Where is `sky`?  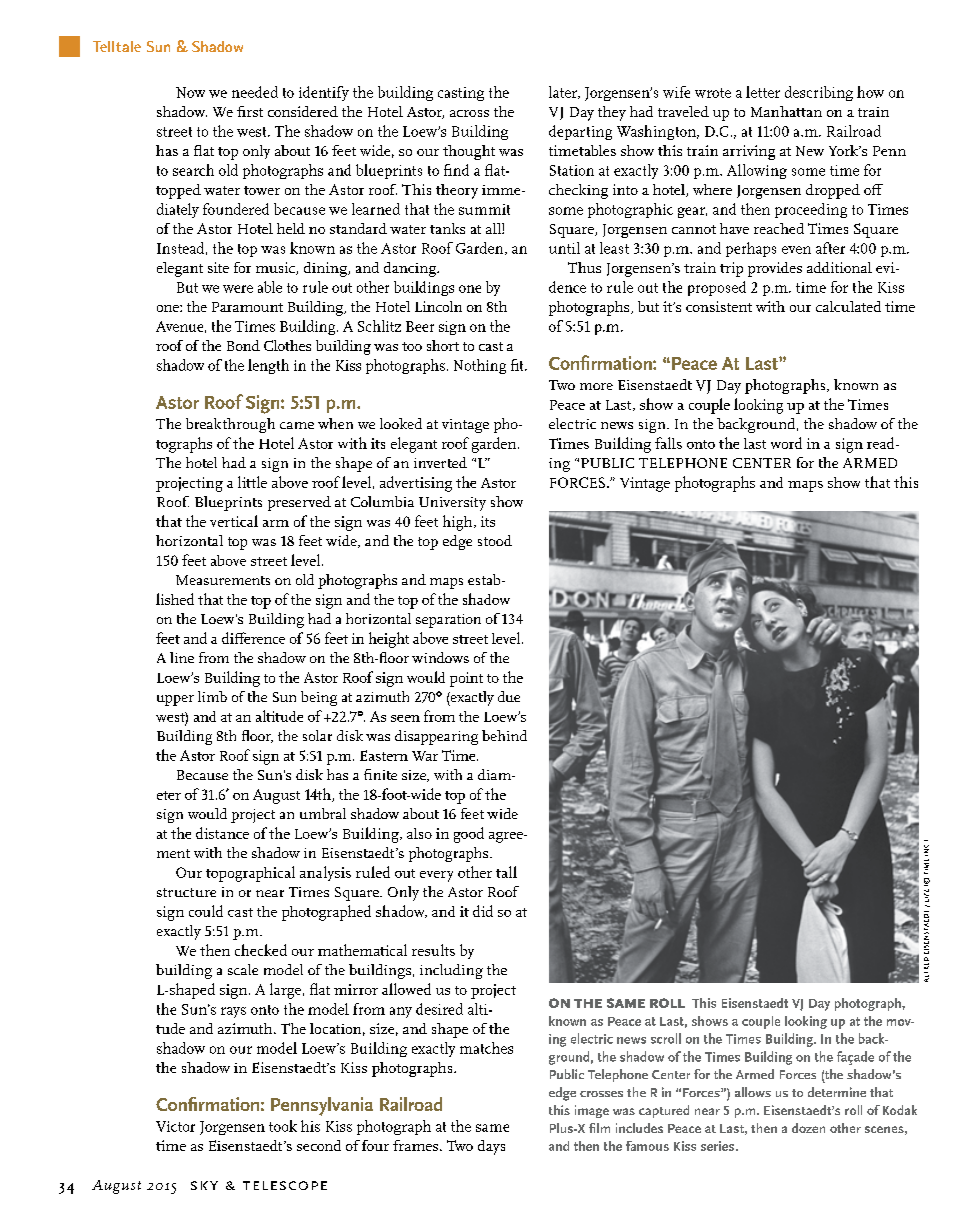
sky is located at coordinates (204, 1185).
